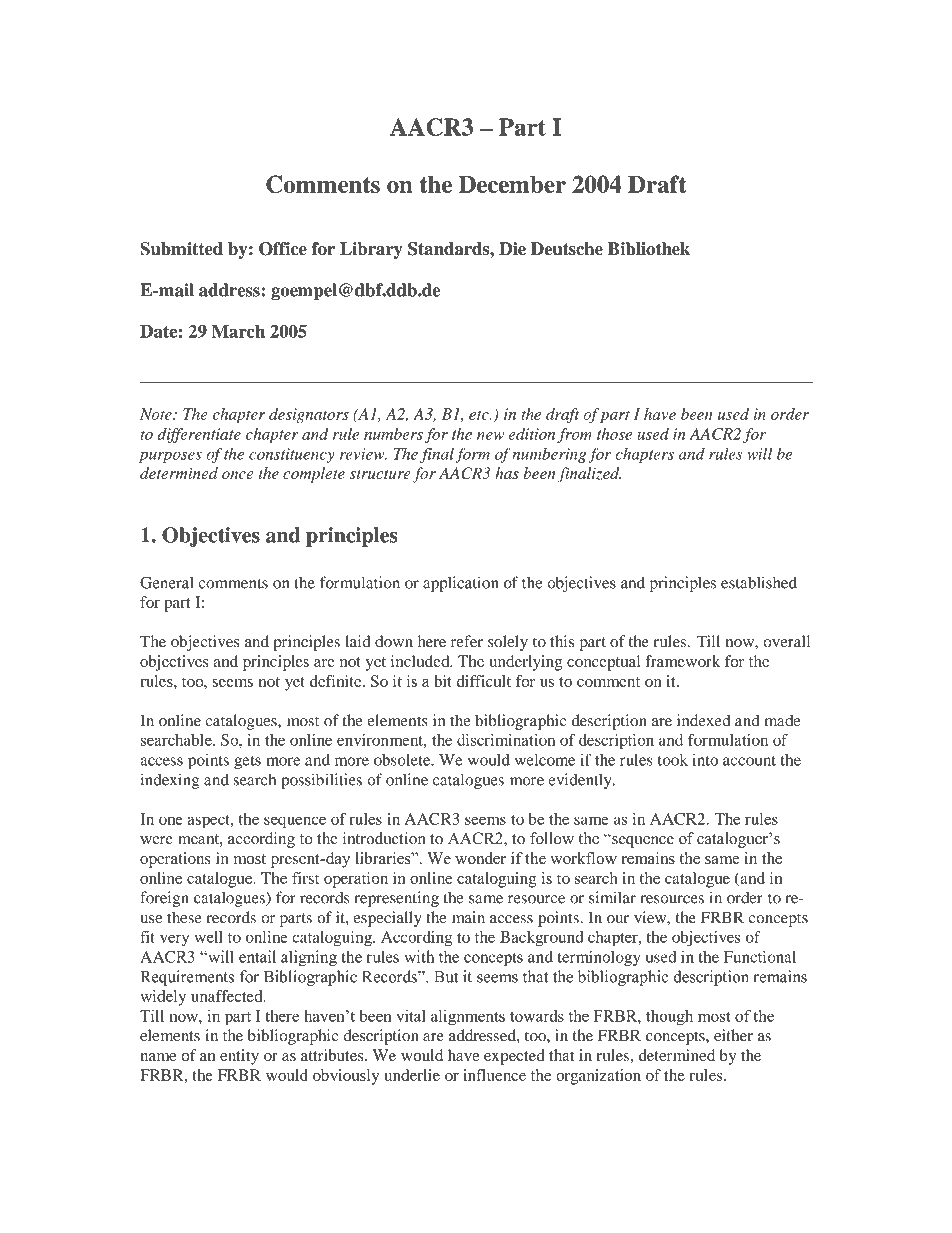 Image resolution: width=952 pixels, height=1233 pixels. Describe the element at coordinates (649, 249) in the document. I see `Bibliothek` at that location.
